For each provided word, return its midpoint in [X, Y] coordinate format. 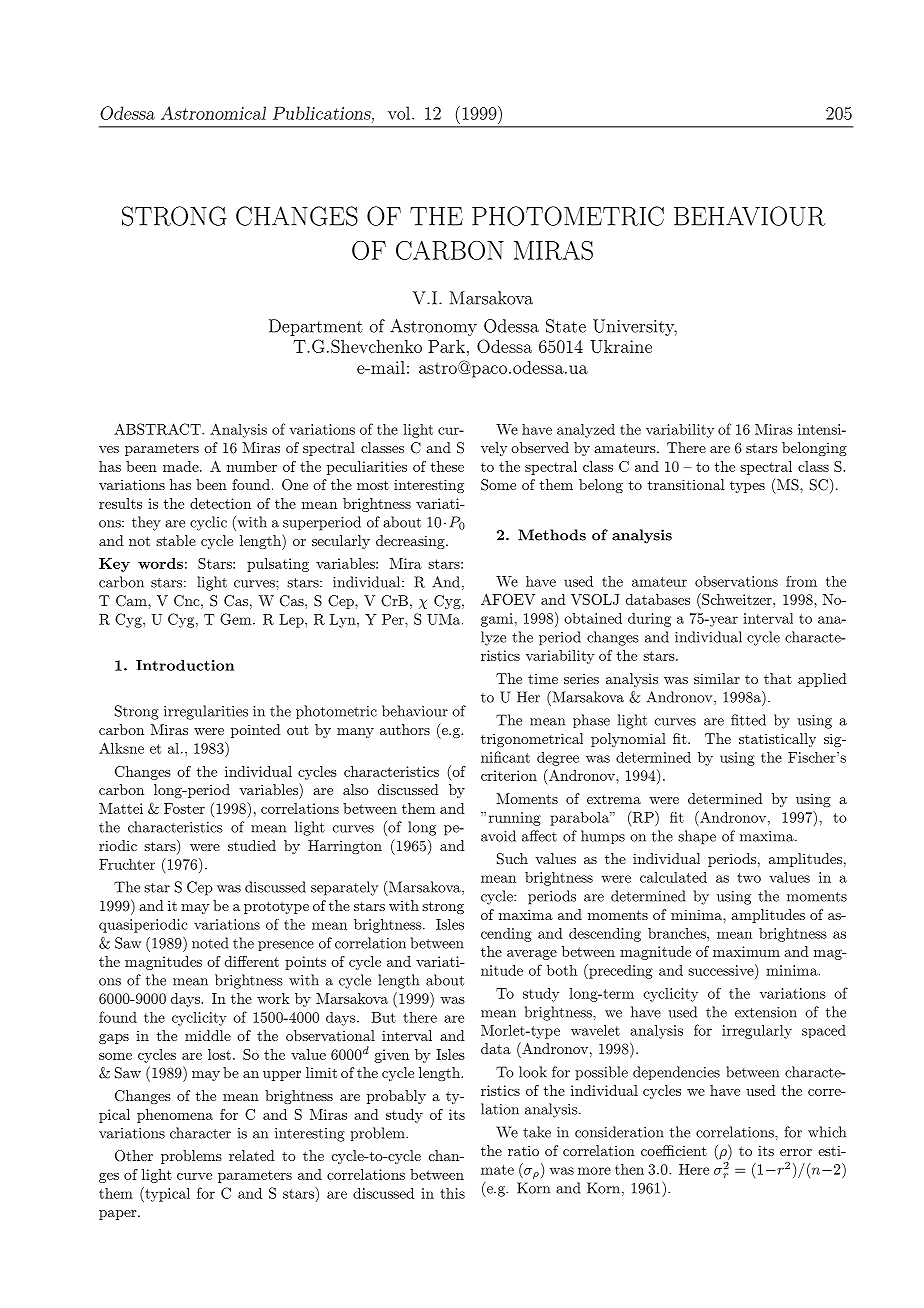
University [635, 327]
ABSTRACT [158, 429]
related [252, 1155]
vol [400, 113]
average [532, 955]
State [566, 326]
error [796, 1152]
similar [717, 678]
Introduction [185, 665]
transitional [686, 484]
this [452, 1193]
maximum [746, 951]
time [543, 679]
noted [210, 943]
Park [446, 346]
